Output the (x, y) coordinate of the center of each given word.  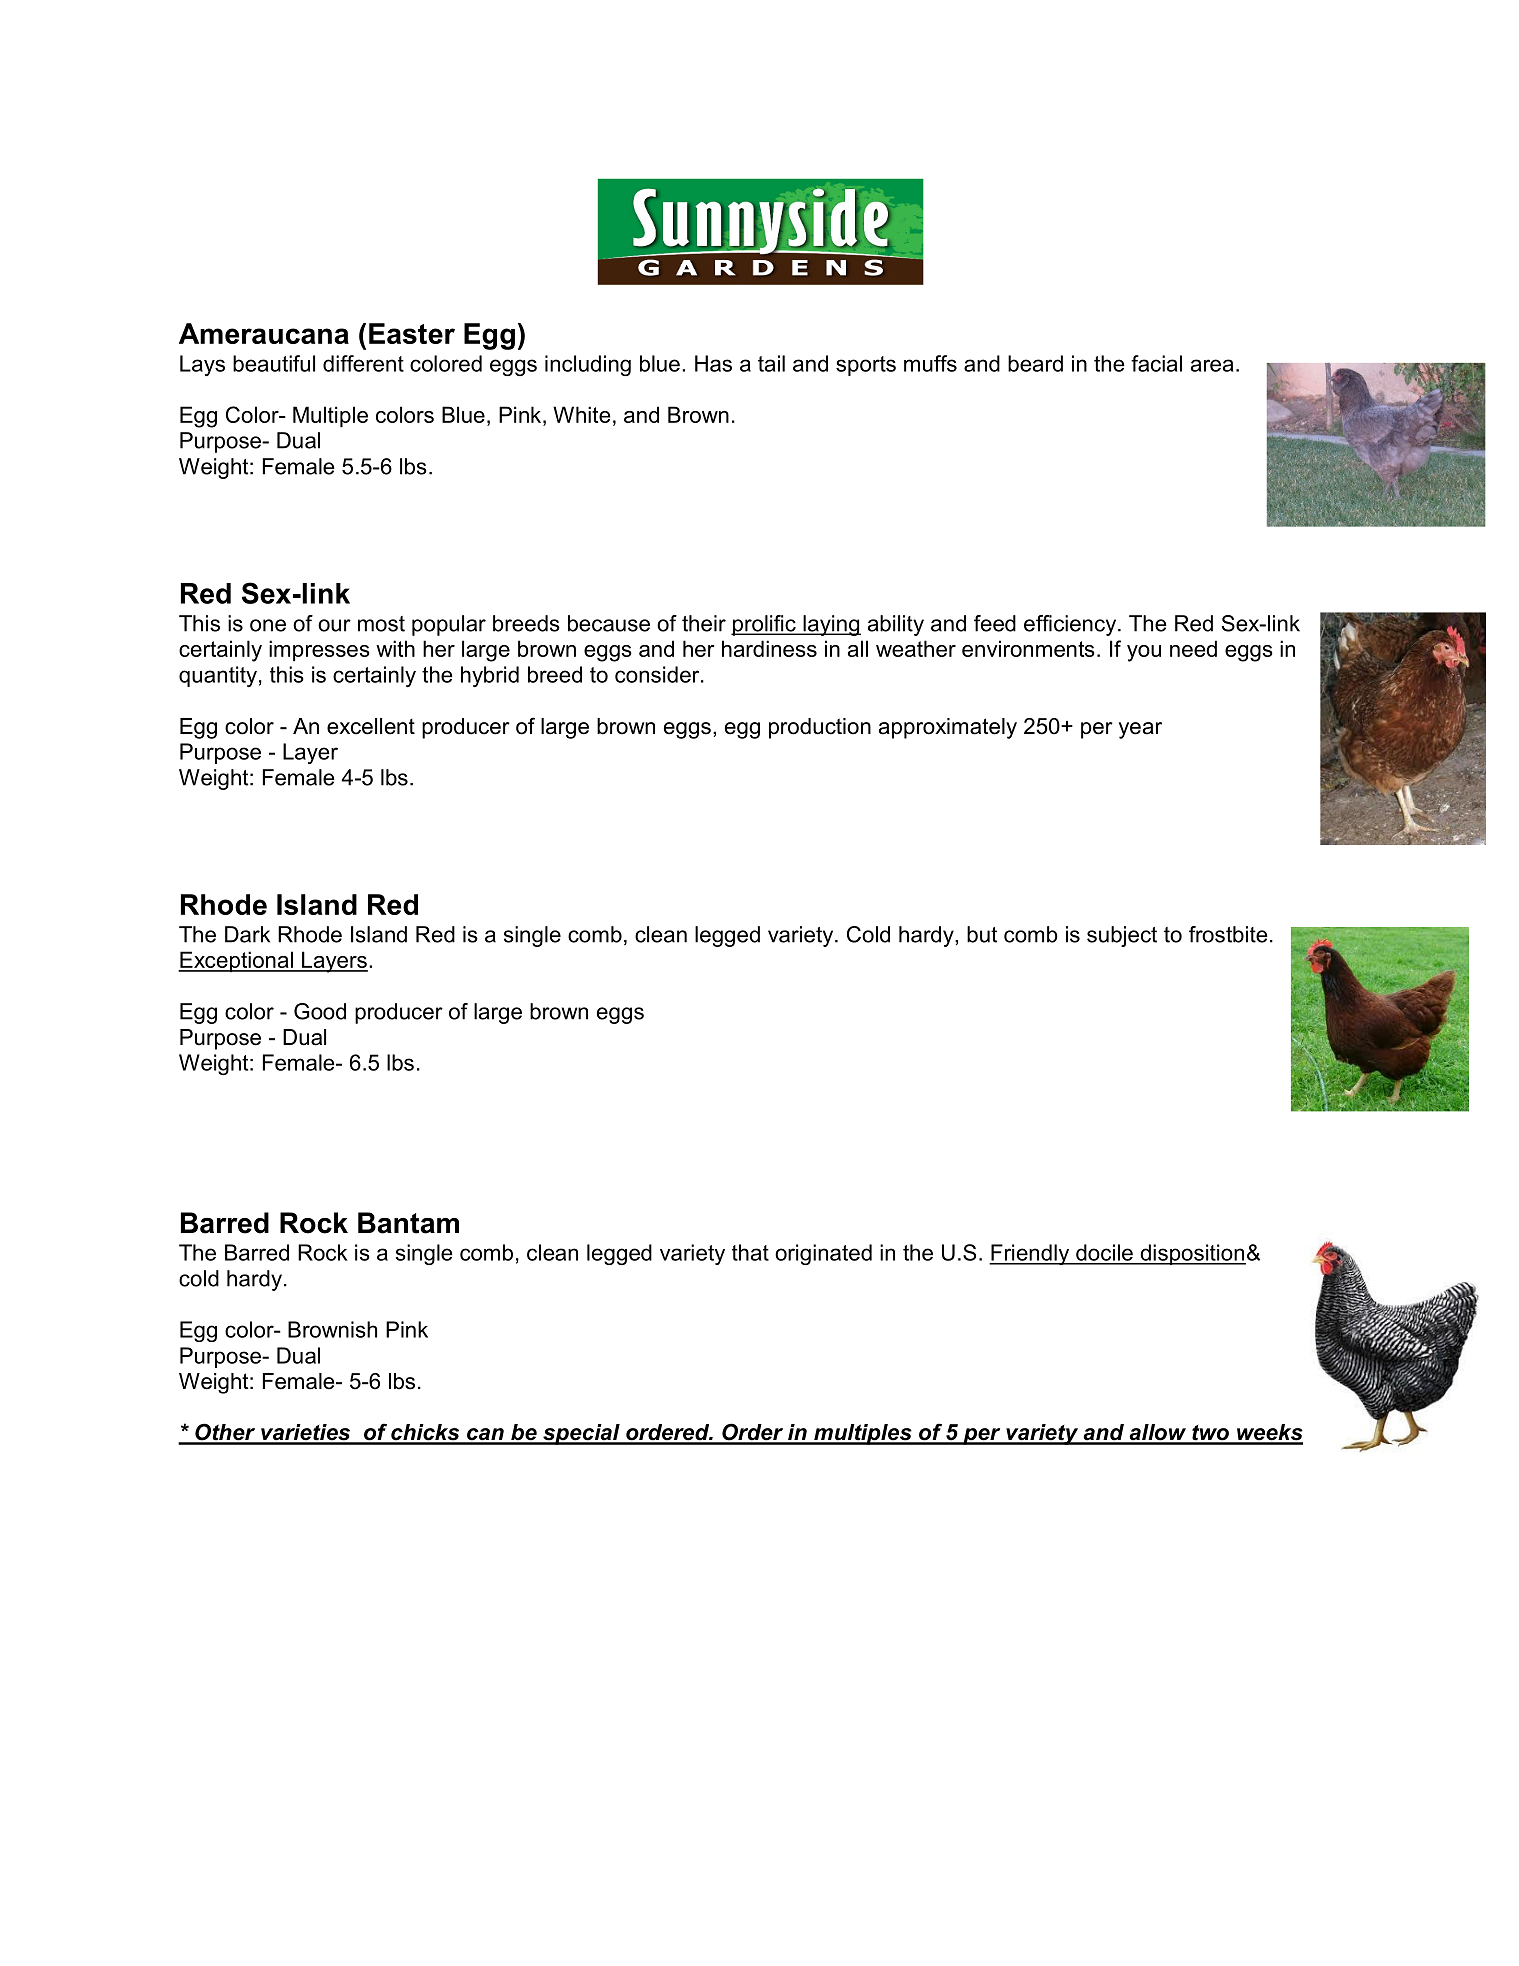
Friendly (1030, 1254)
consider (658, 674)
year (1140, 730)
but (982, 934)
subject (1122, 936)
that (750, 1252)
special (581, 1434)
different (363, 363)
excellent (371, 726)
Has (713, 363)
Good (320, 1011)
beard (1035, 363)
